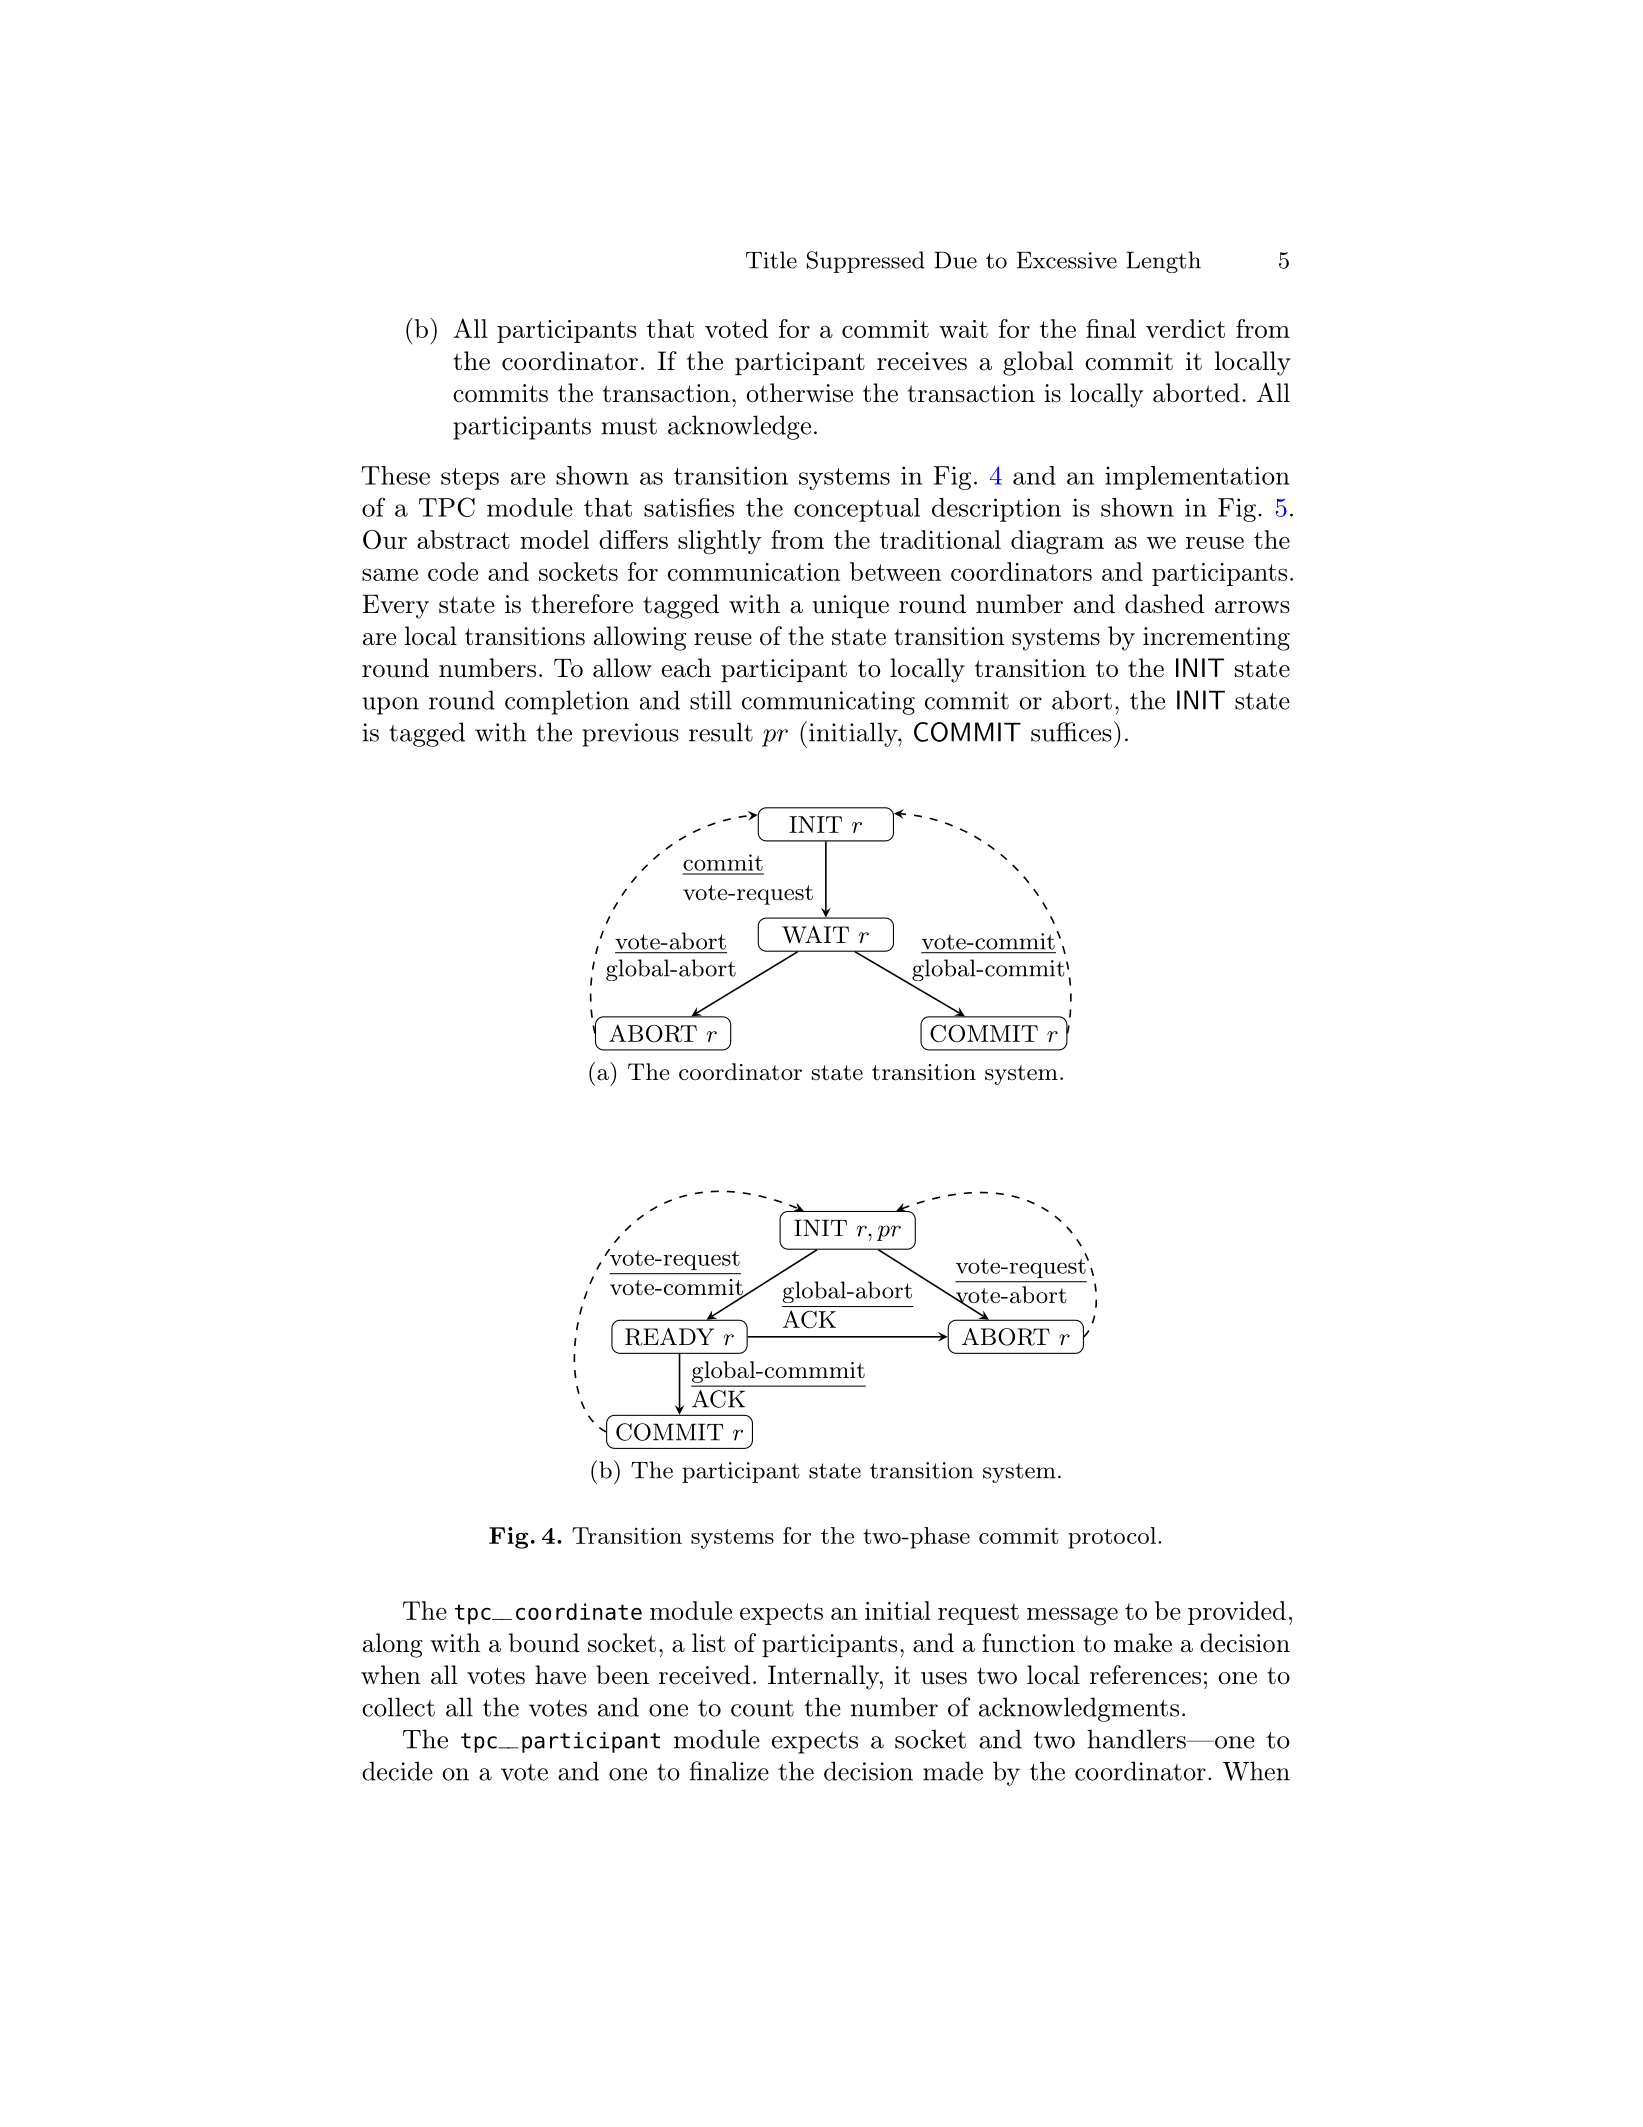  I want to click on code, so click(453, 571).
